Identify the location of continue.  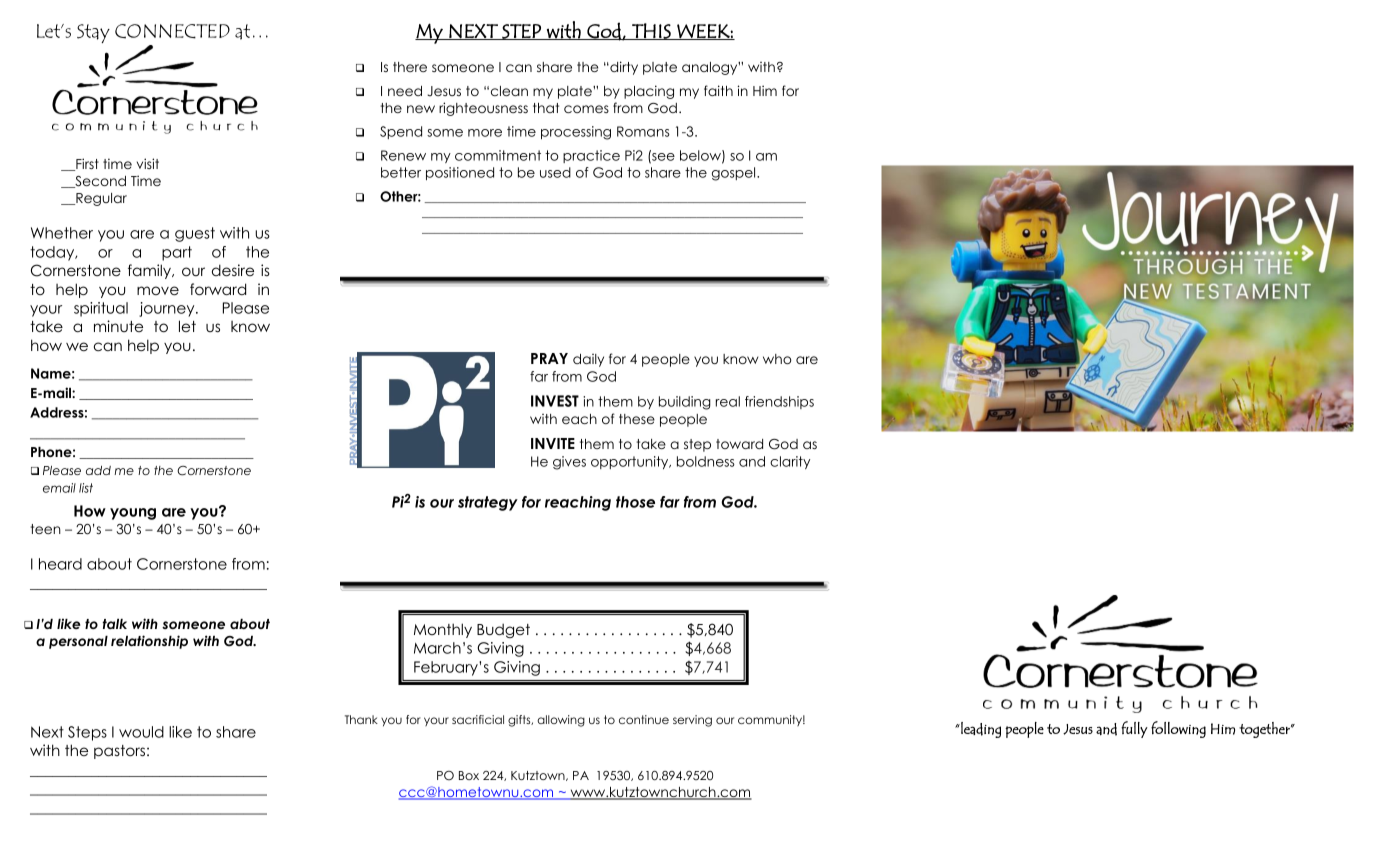
(644, 719).
